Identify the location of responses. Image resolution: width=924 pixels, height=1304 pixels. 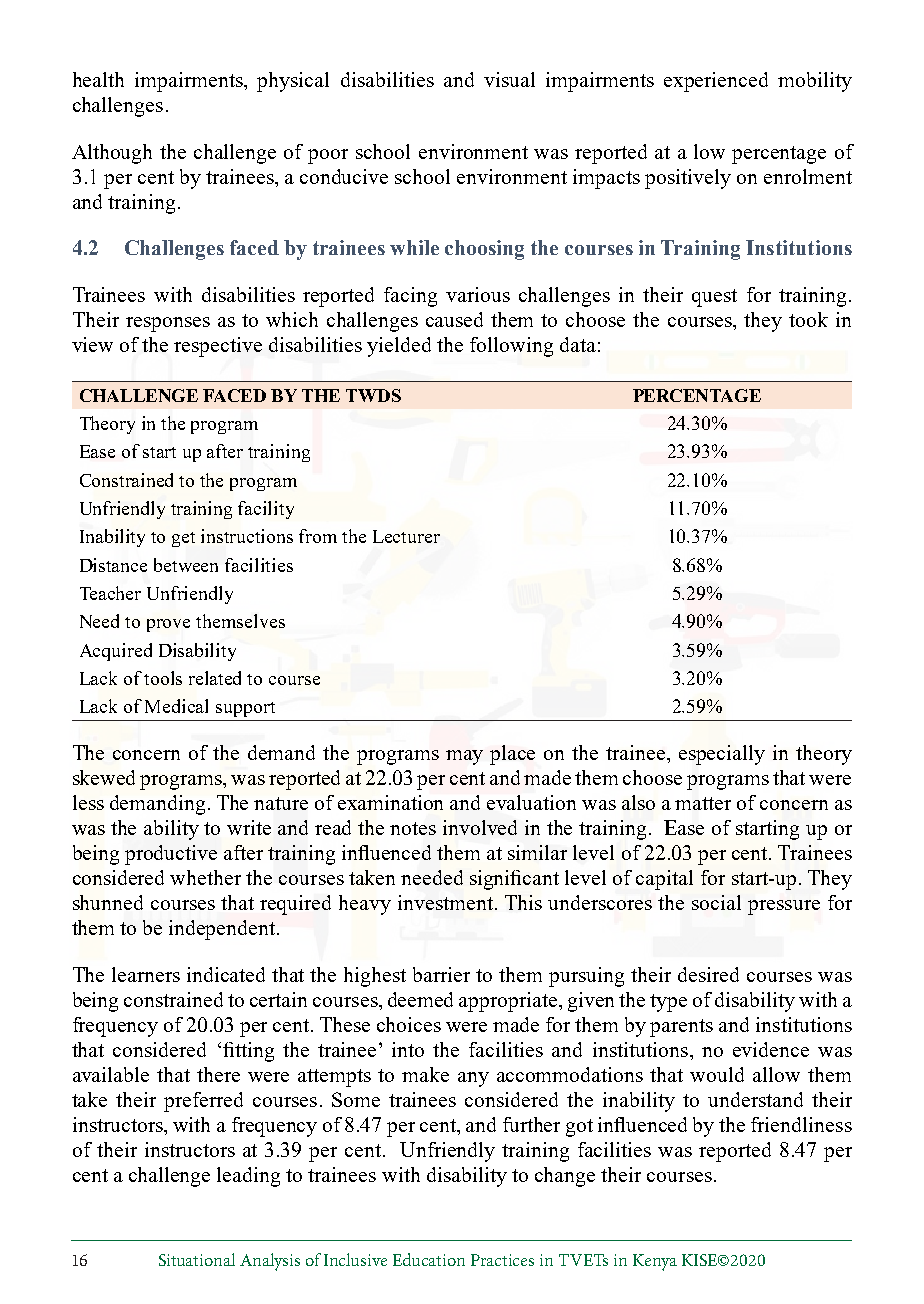
(168, 324).
